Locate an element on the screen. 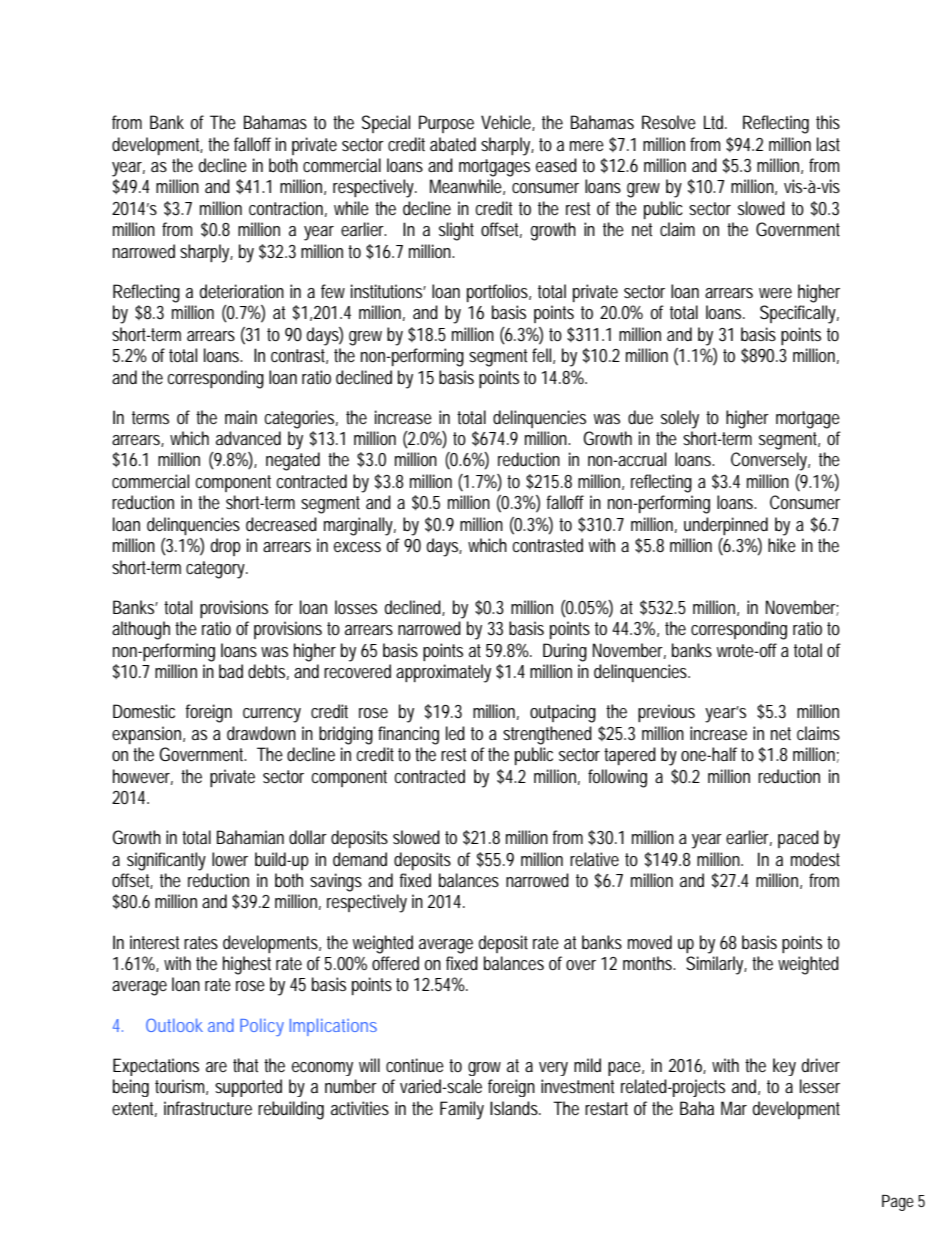 This screenshot has height=1233, width=952. marginally is located at coordinates (360, 526).
